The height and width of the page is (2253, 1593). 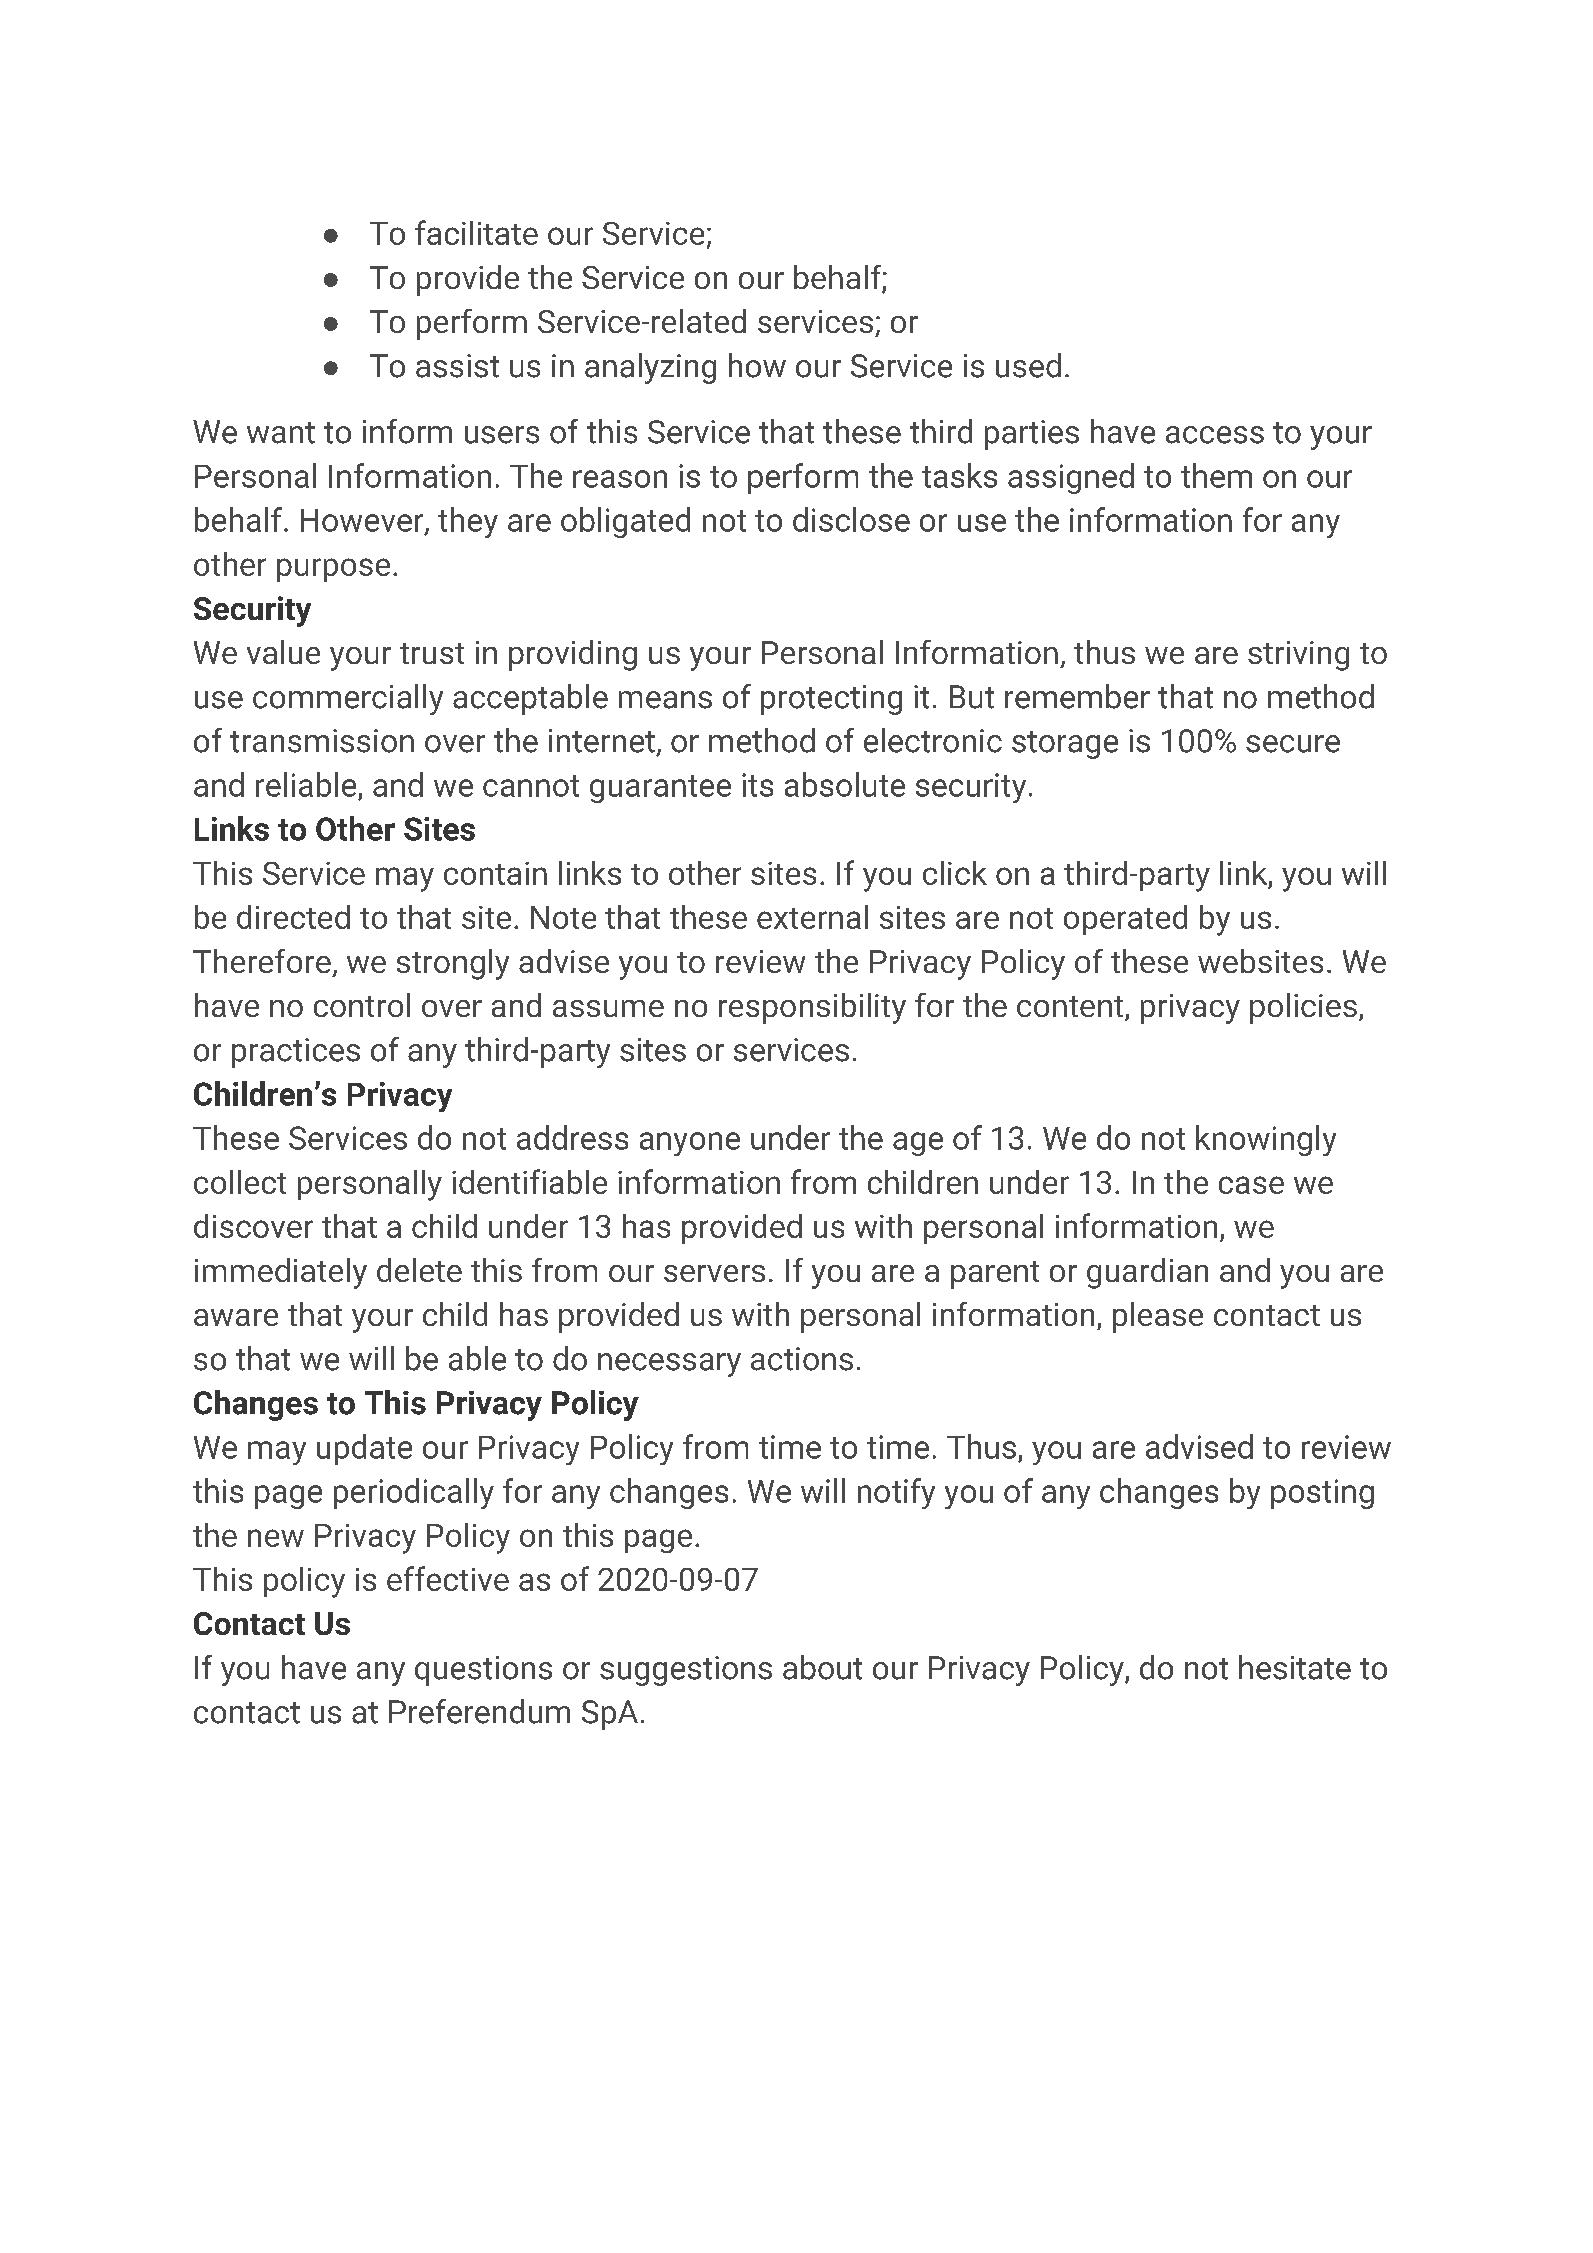 I want to click on analyzing, so click(x=650, y=368).
